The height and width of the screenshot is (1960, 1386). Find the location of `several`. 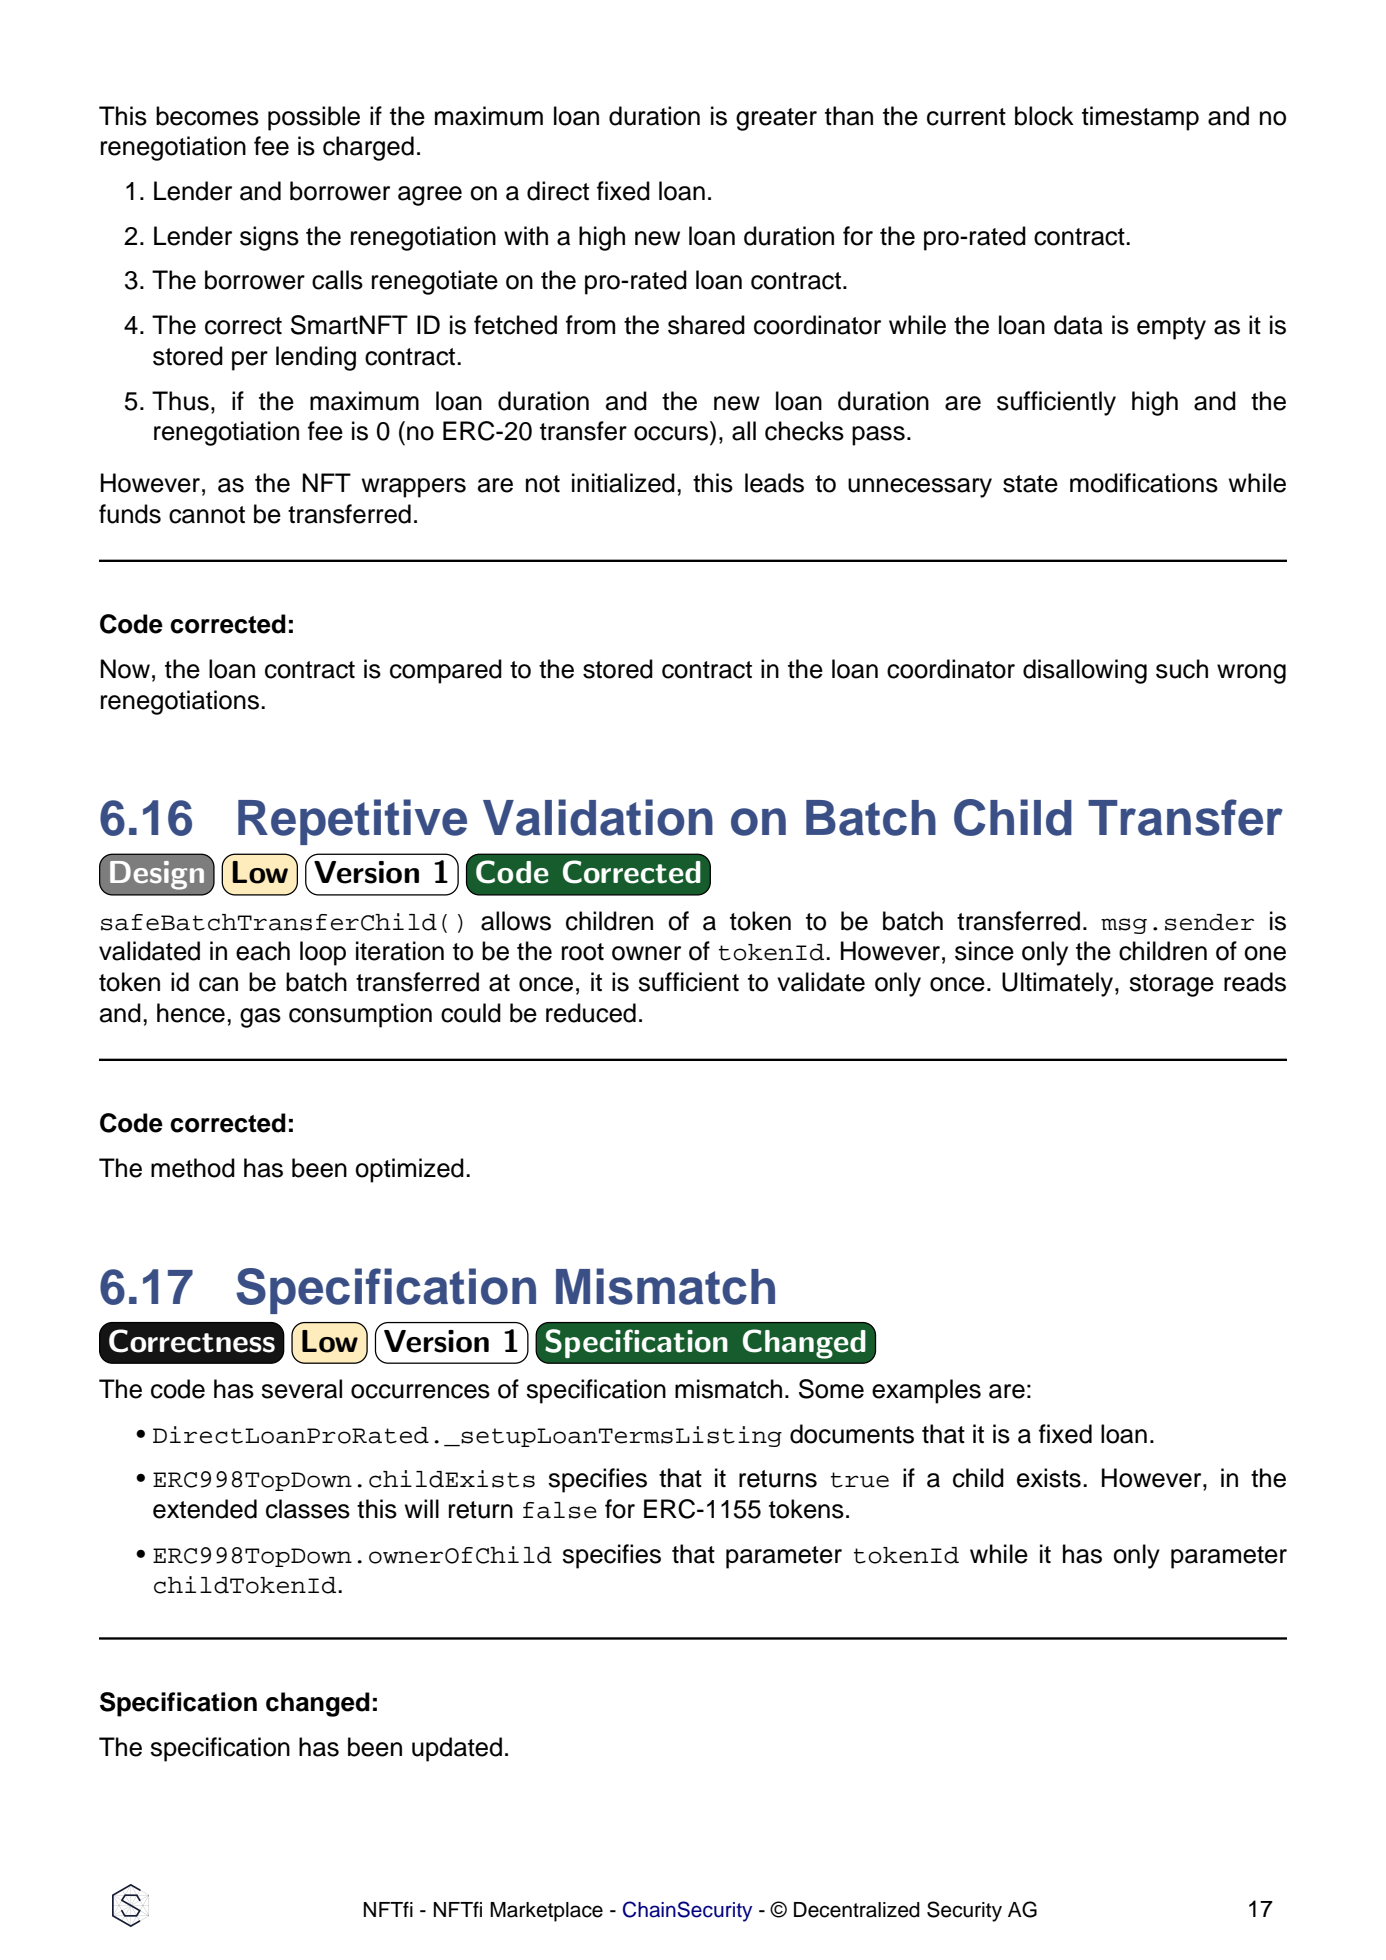

several is located at coordinates (301, 1389).
